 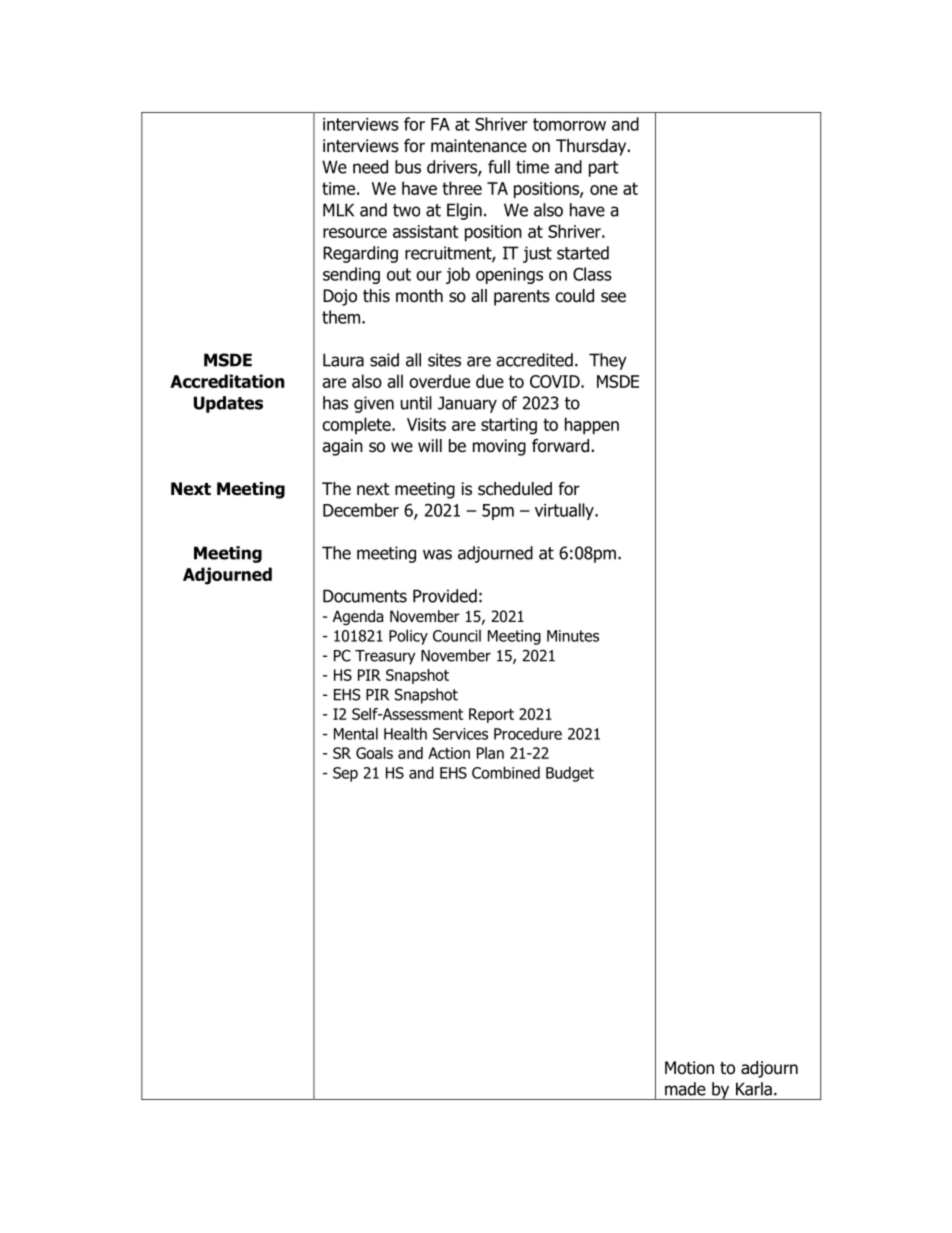 I want to click on MLK, so click(x=338, y=210).
